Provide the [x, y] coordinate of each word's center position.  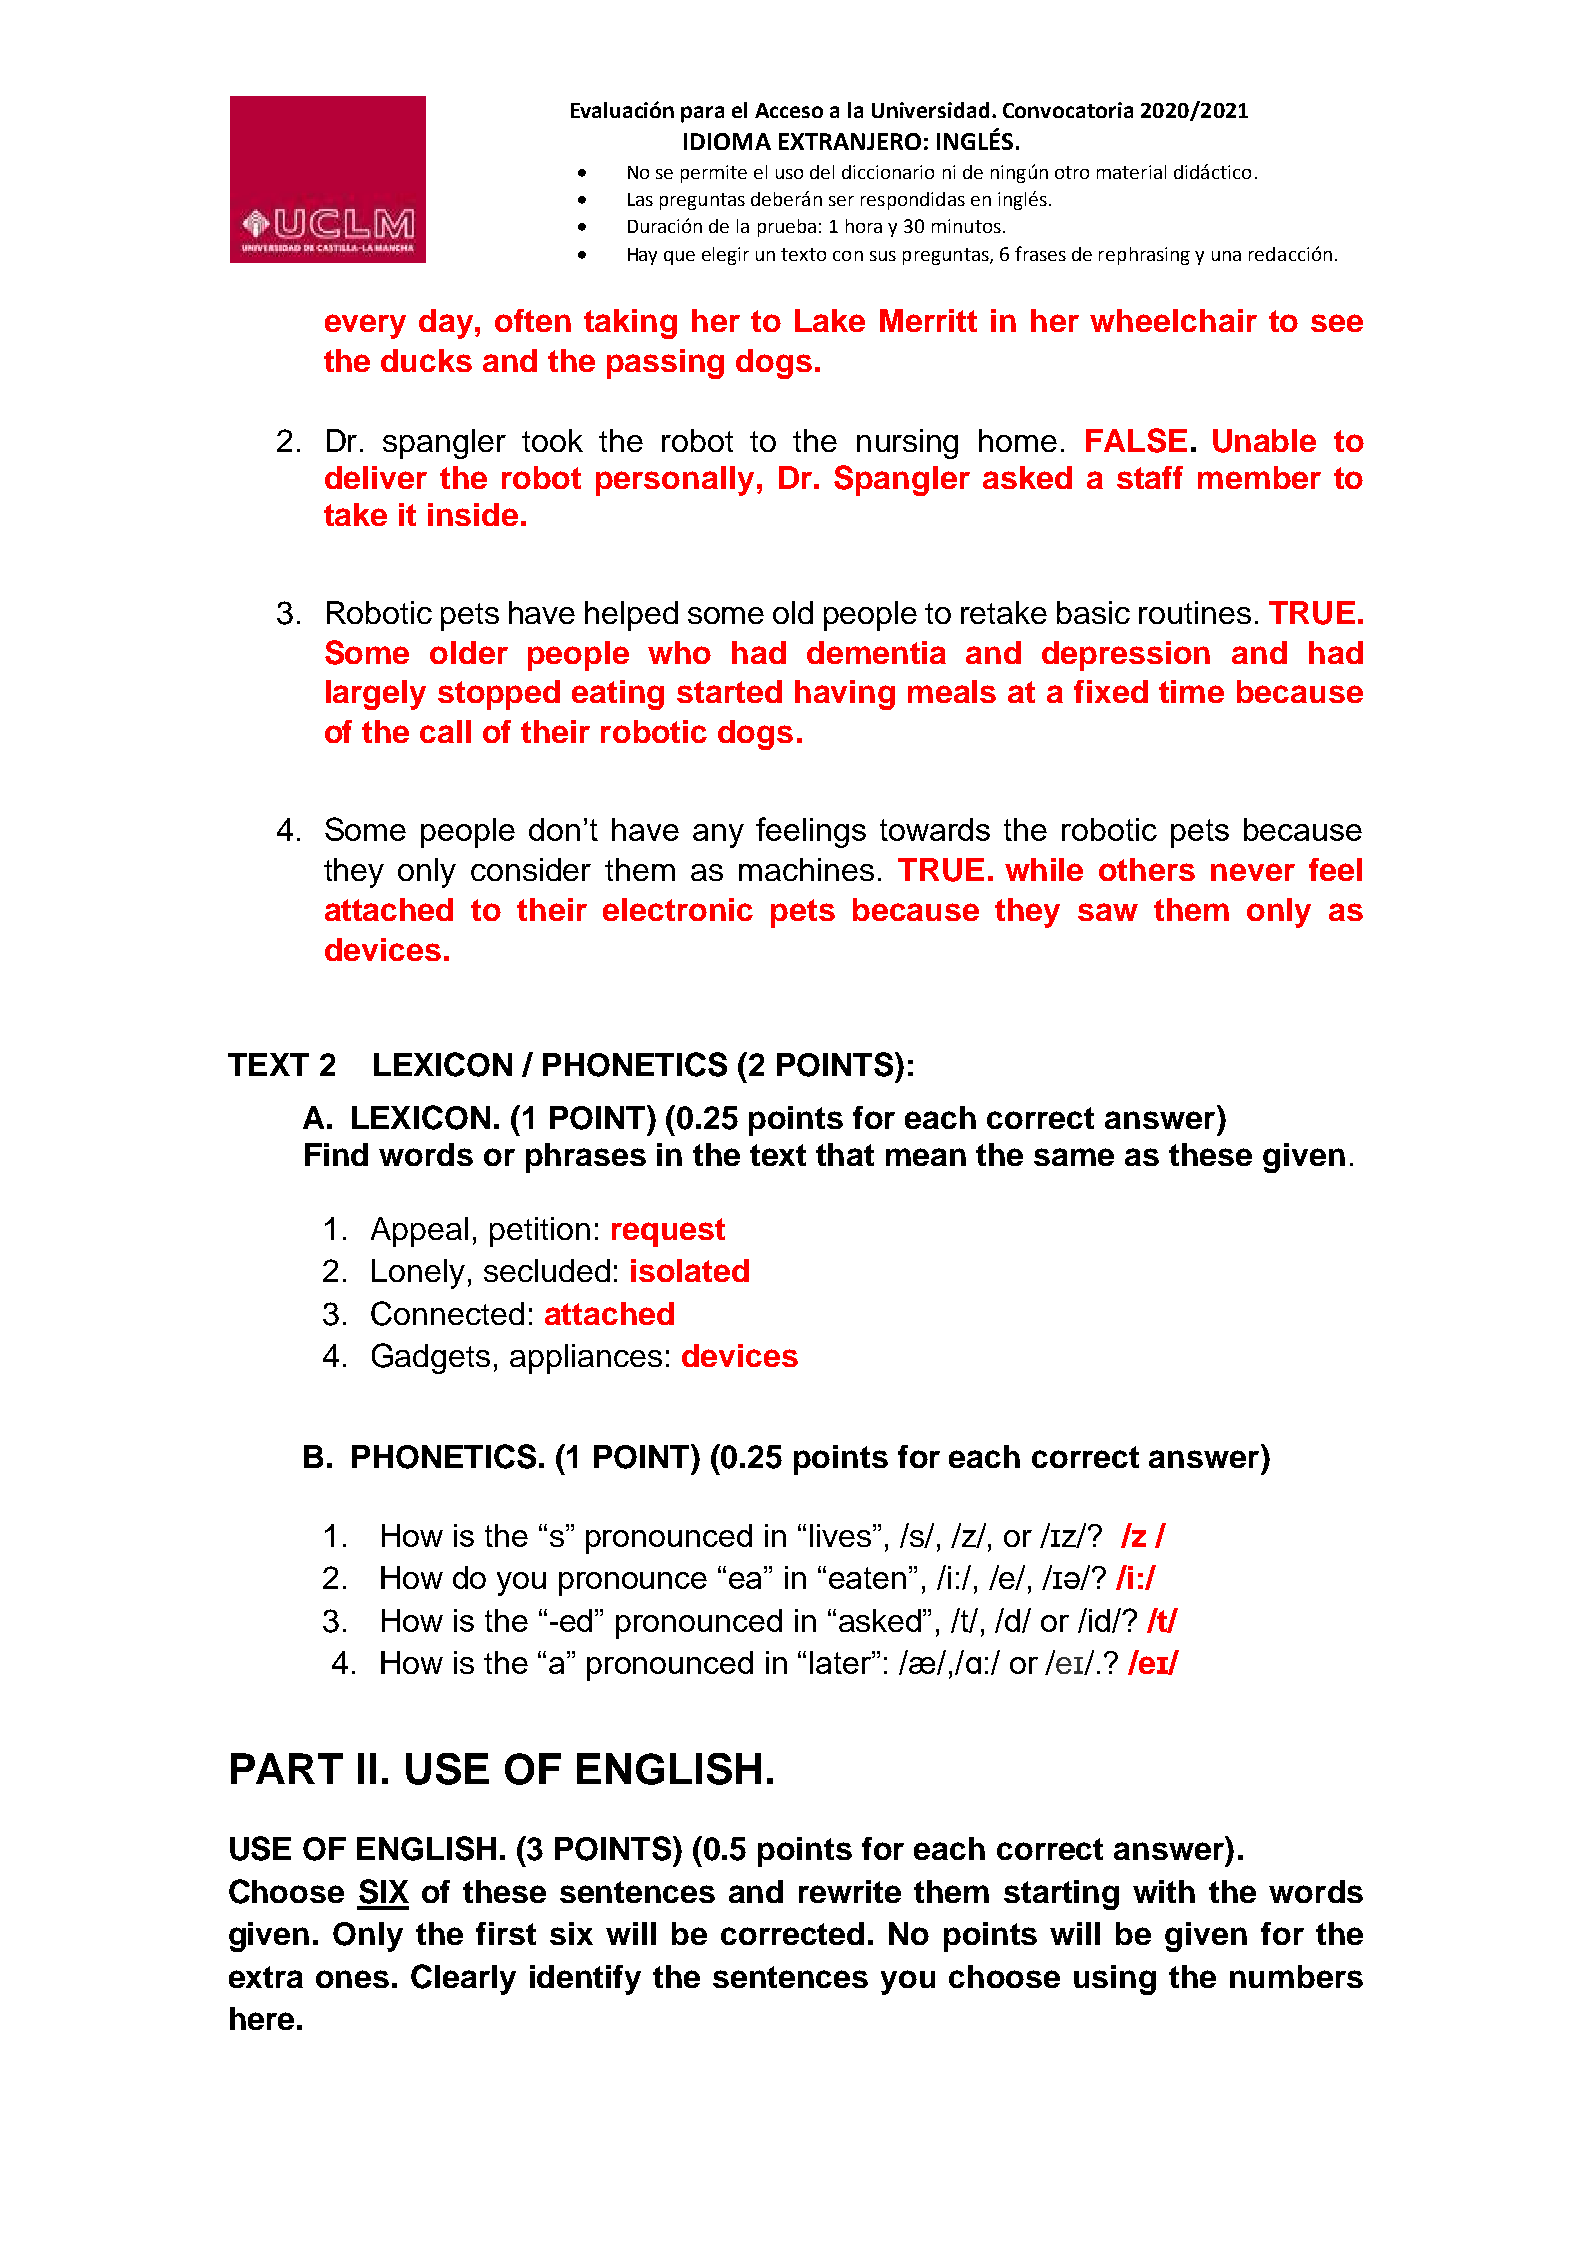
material [1131, 172]
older [469, 652]
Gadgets [431, 1358]
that [845, 1154]
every [365, 326]
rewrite [850, 1891]
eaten [867, 1578]
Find [336, 1154]
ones [352, 1979]
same [1074, 1157]
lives [840, 1535]
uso [789, 174]
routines [1195, 612]
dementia [876, 652]
